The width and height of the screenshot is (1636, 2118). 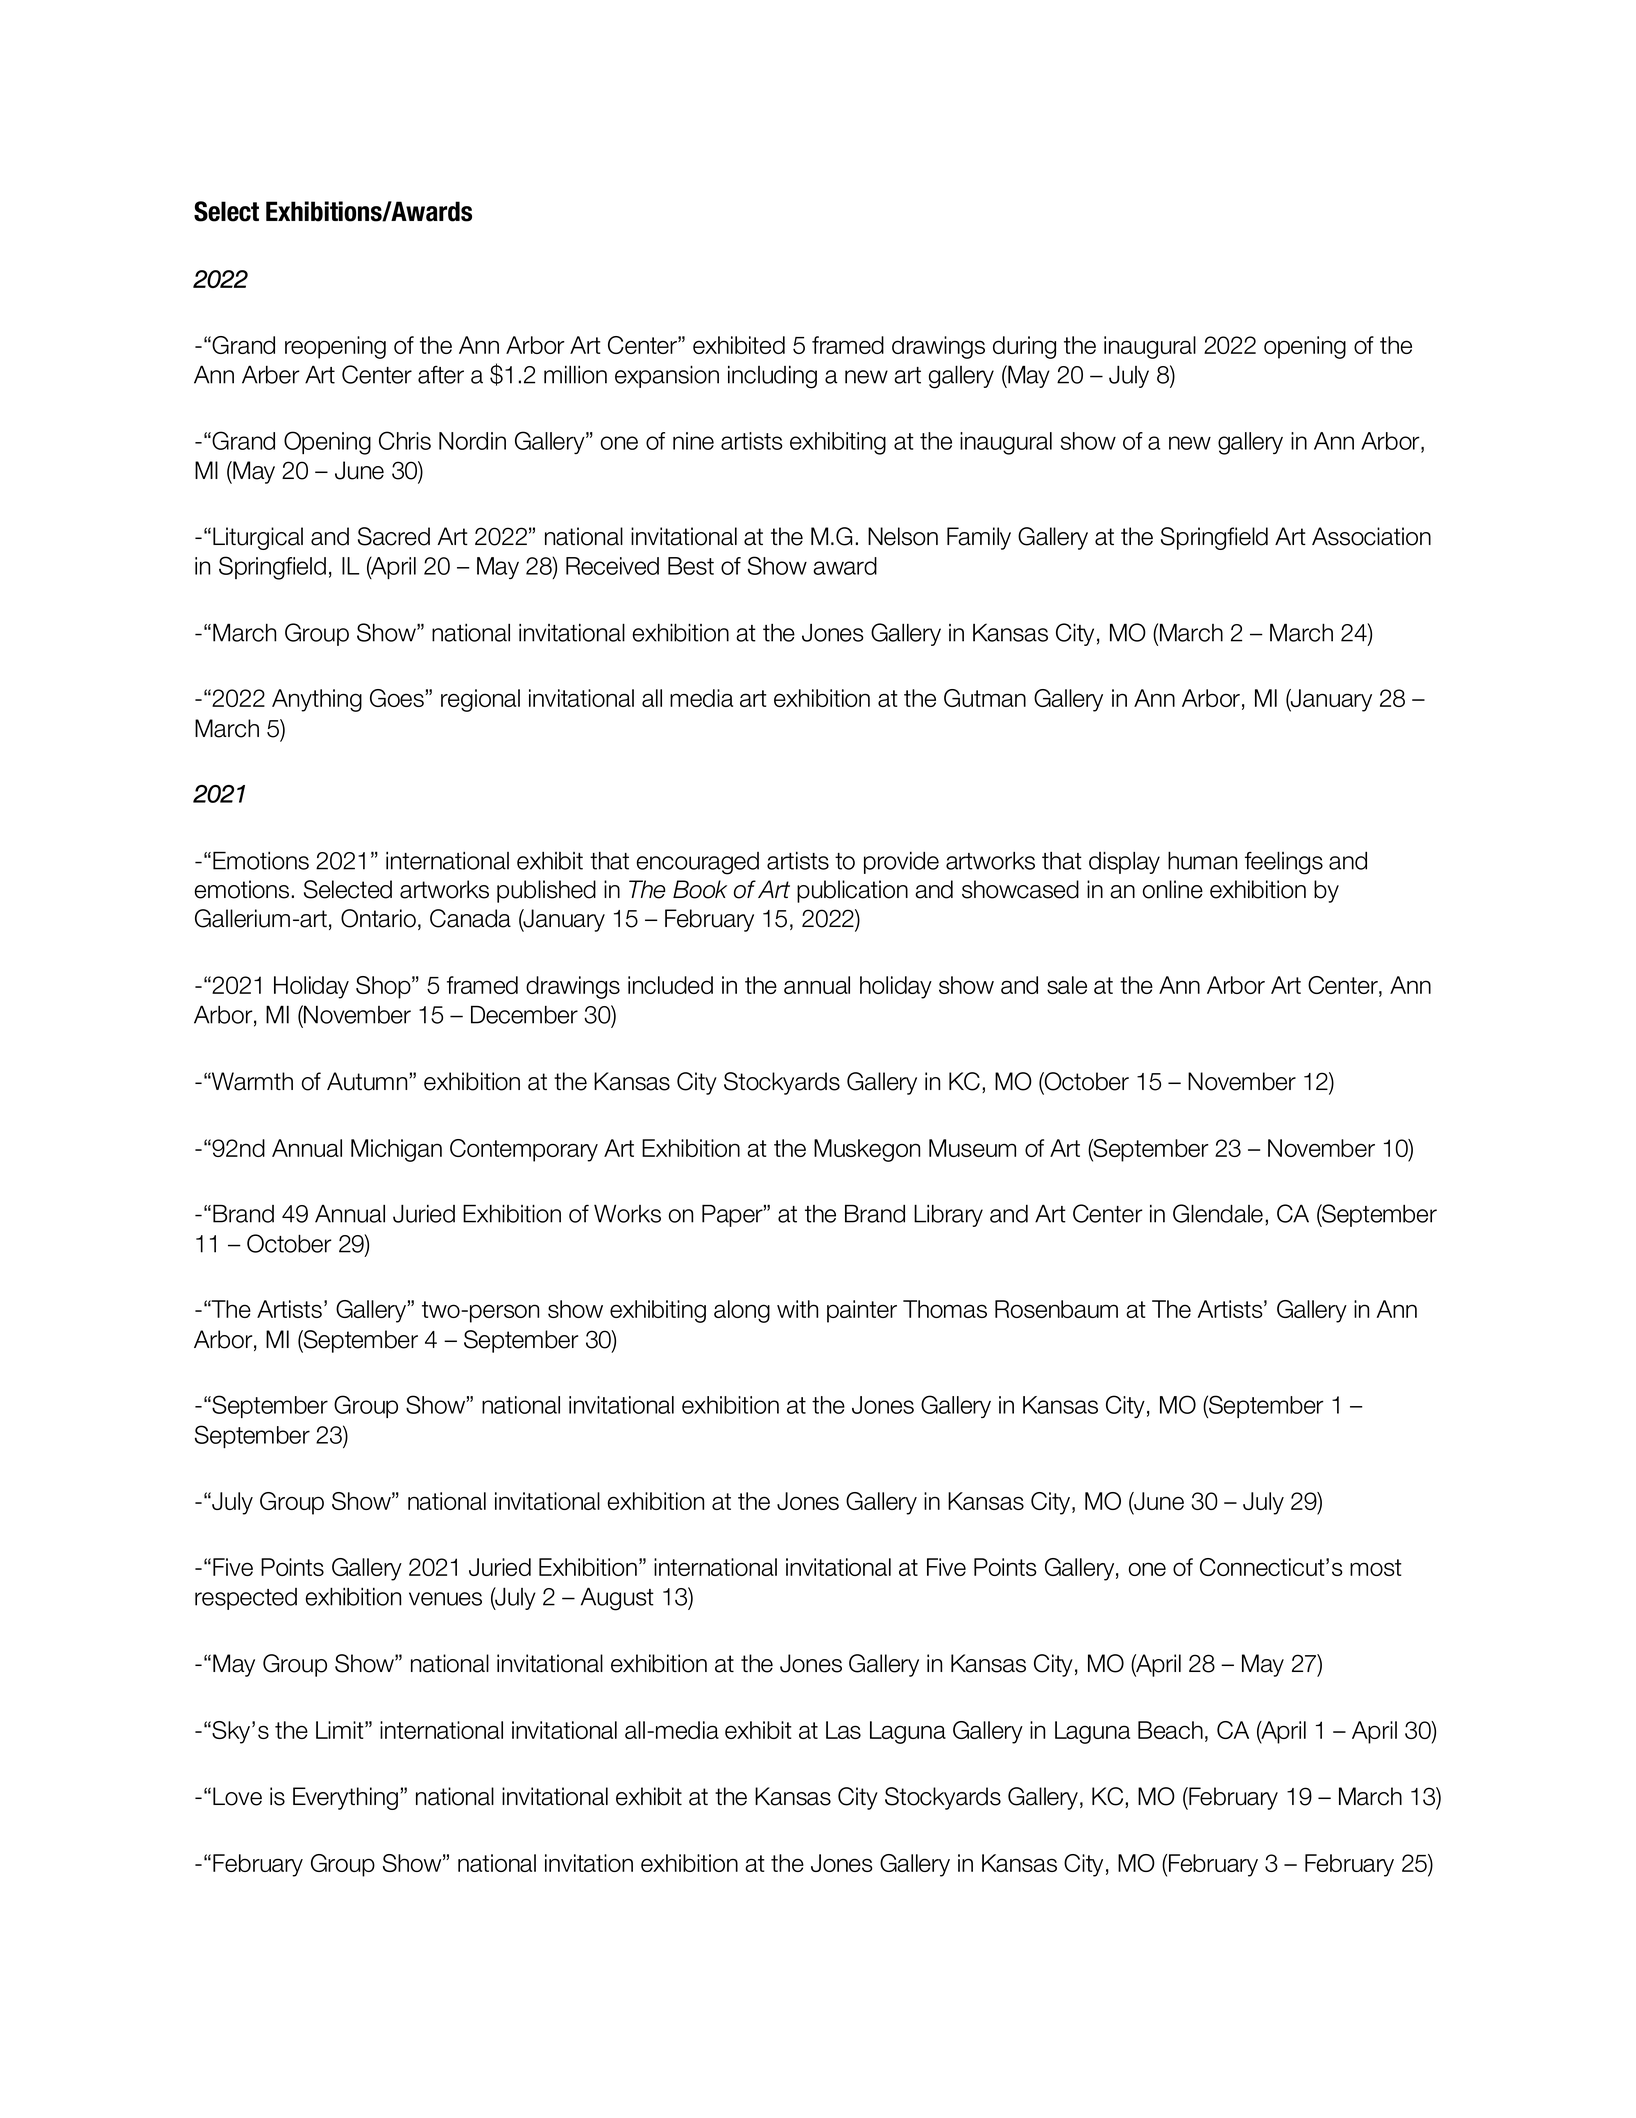 I want to click on Ontario, so click(x=378, y=918).
